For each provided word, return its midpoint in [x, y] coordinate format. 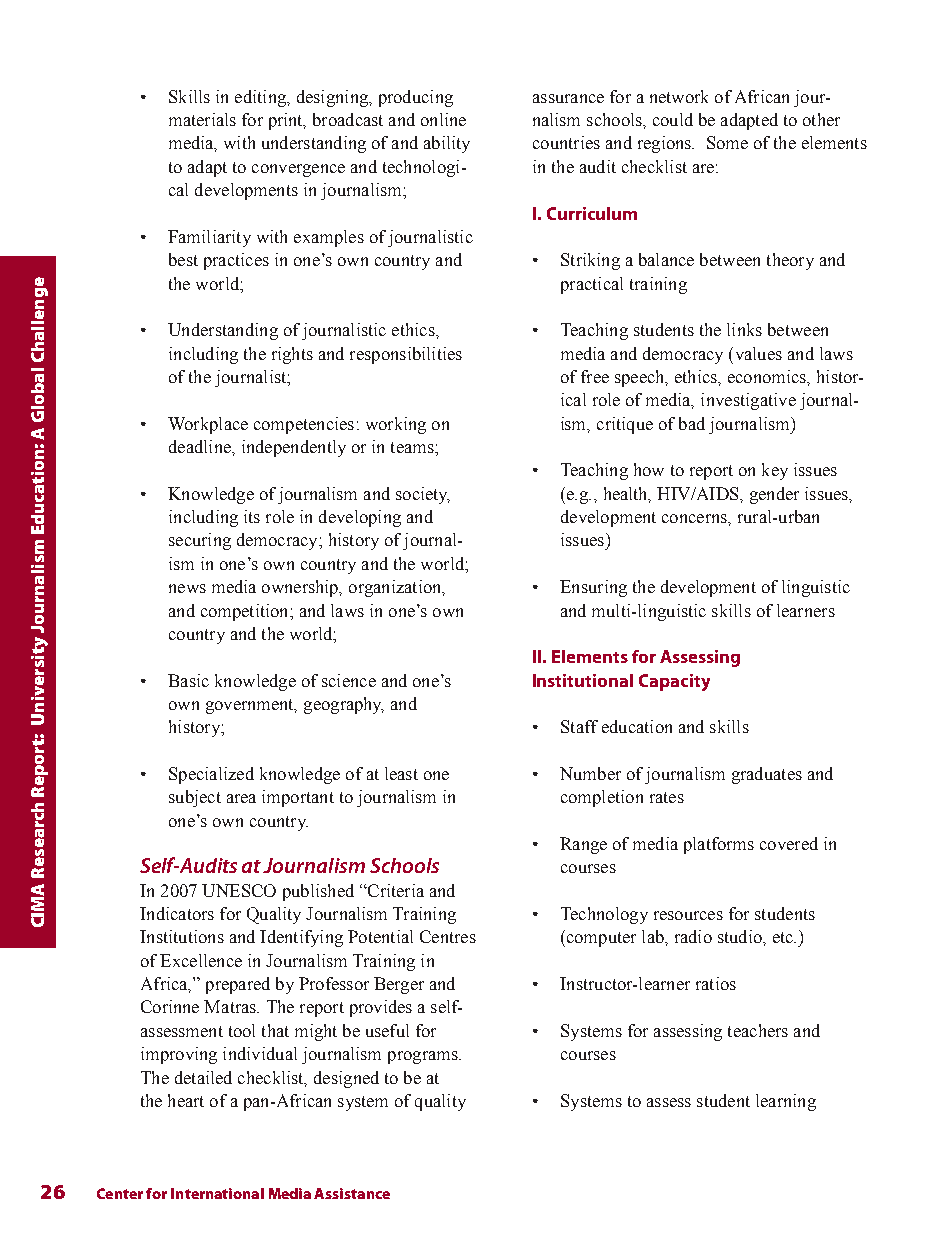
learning [786, 1102]
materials [202, 119]
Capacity [674, 682]
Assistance [352, 1193]
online [443, 119]
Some [727, 142]
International [217, 1193]
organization [396, 588]
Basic [188, 680]
